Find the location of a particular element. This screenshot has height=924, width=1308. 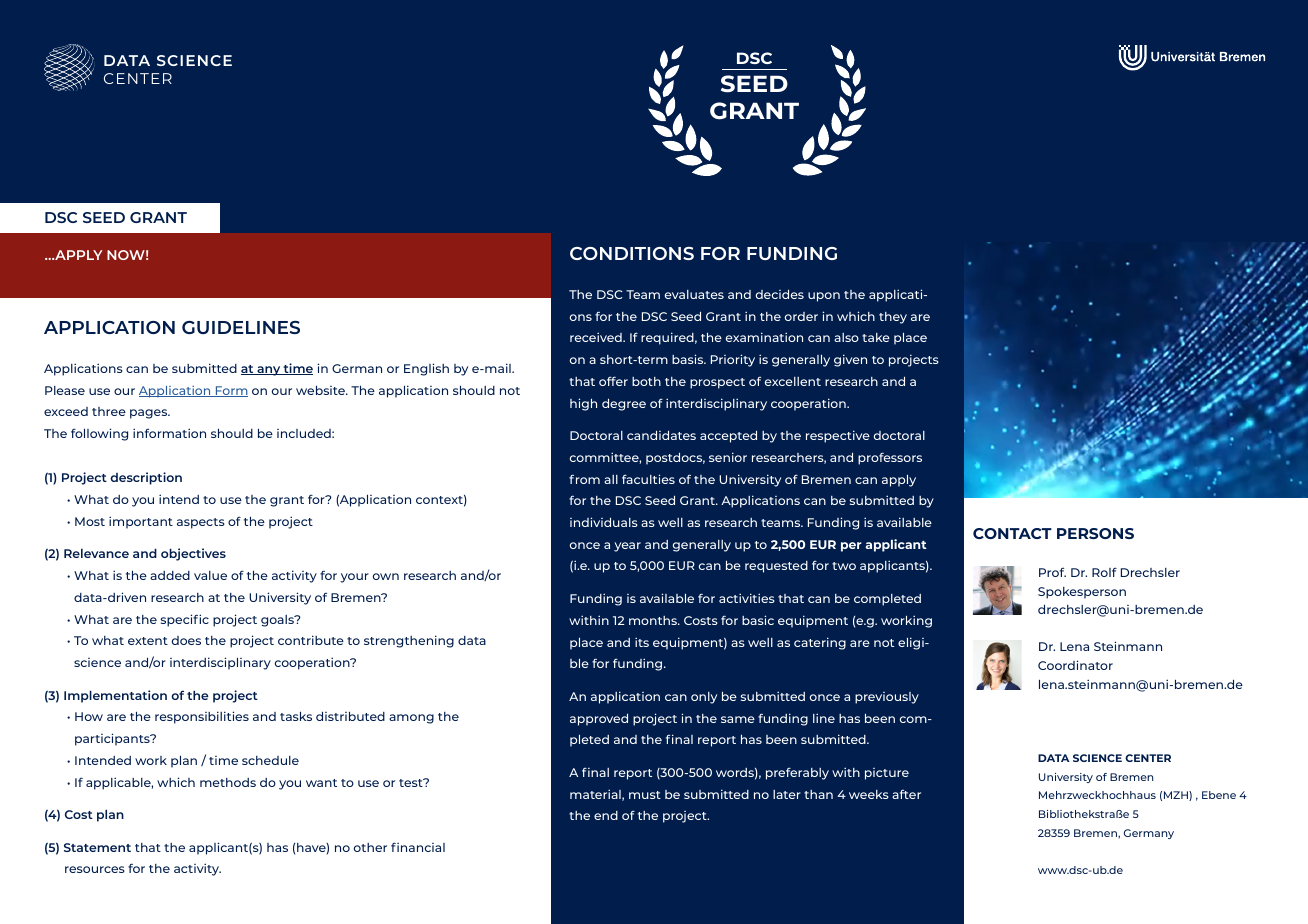

financial is located at coordinates (418, 847).
